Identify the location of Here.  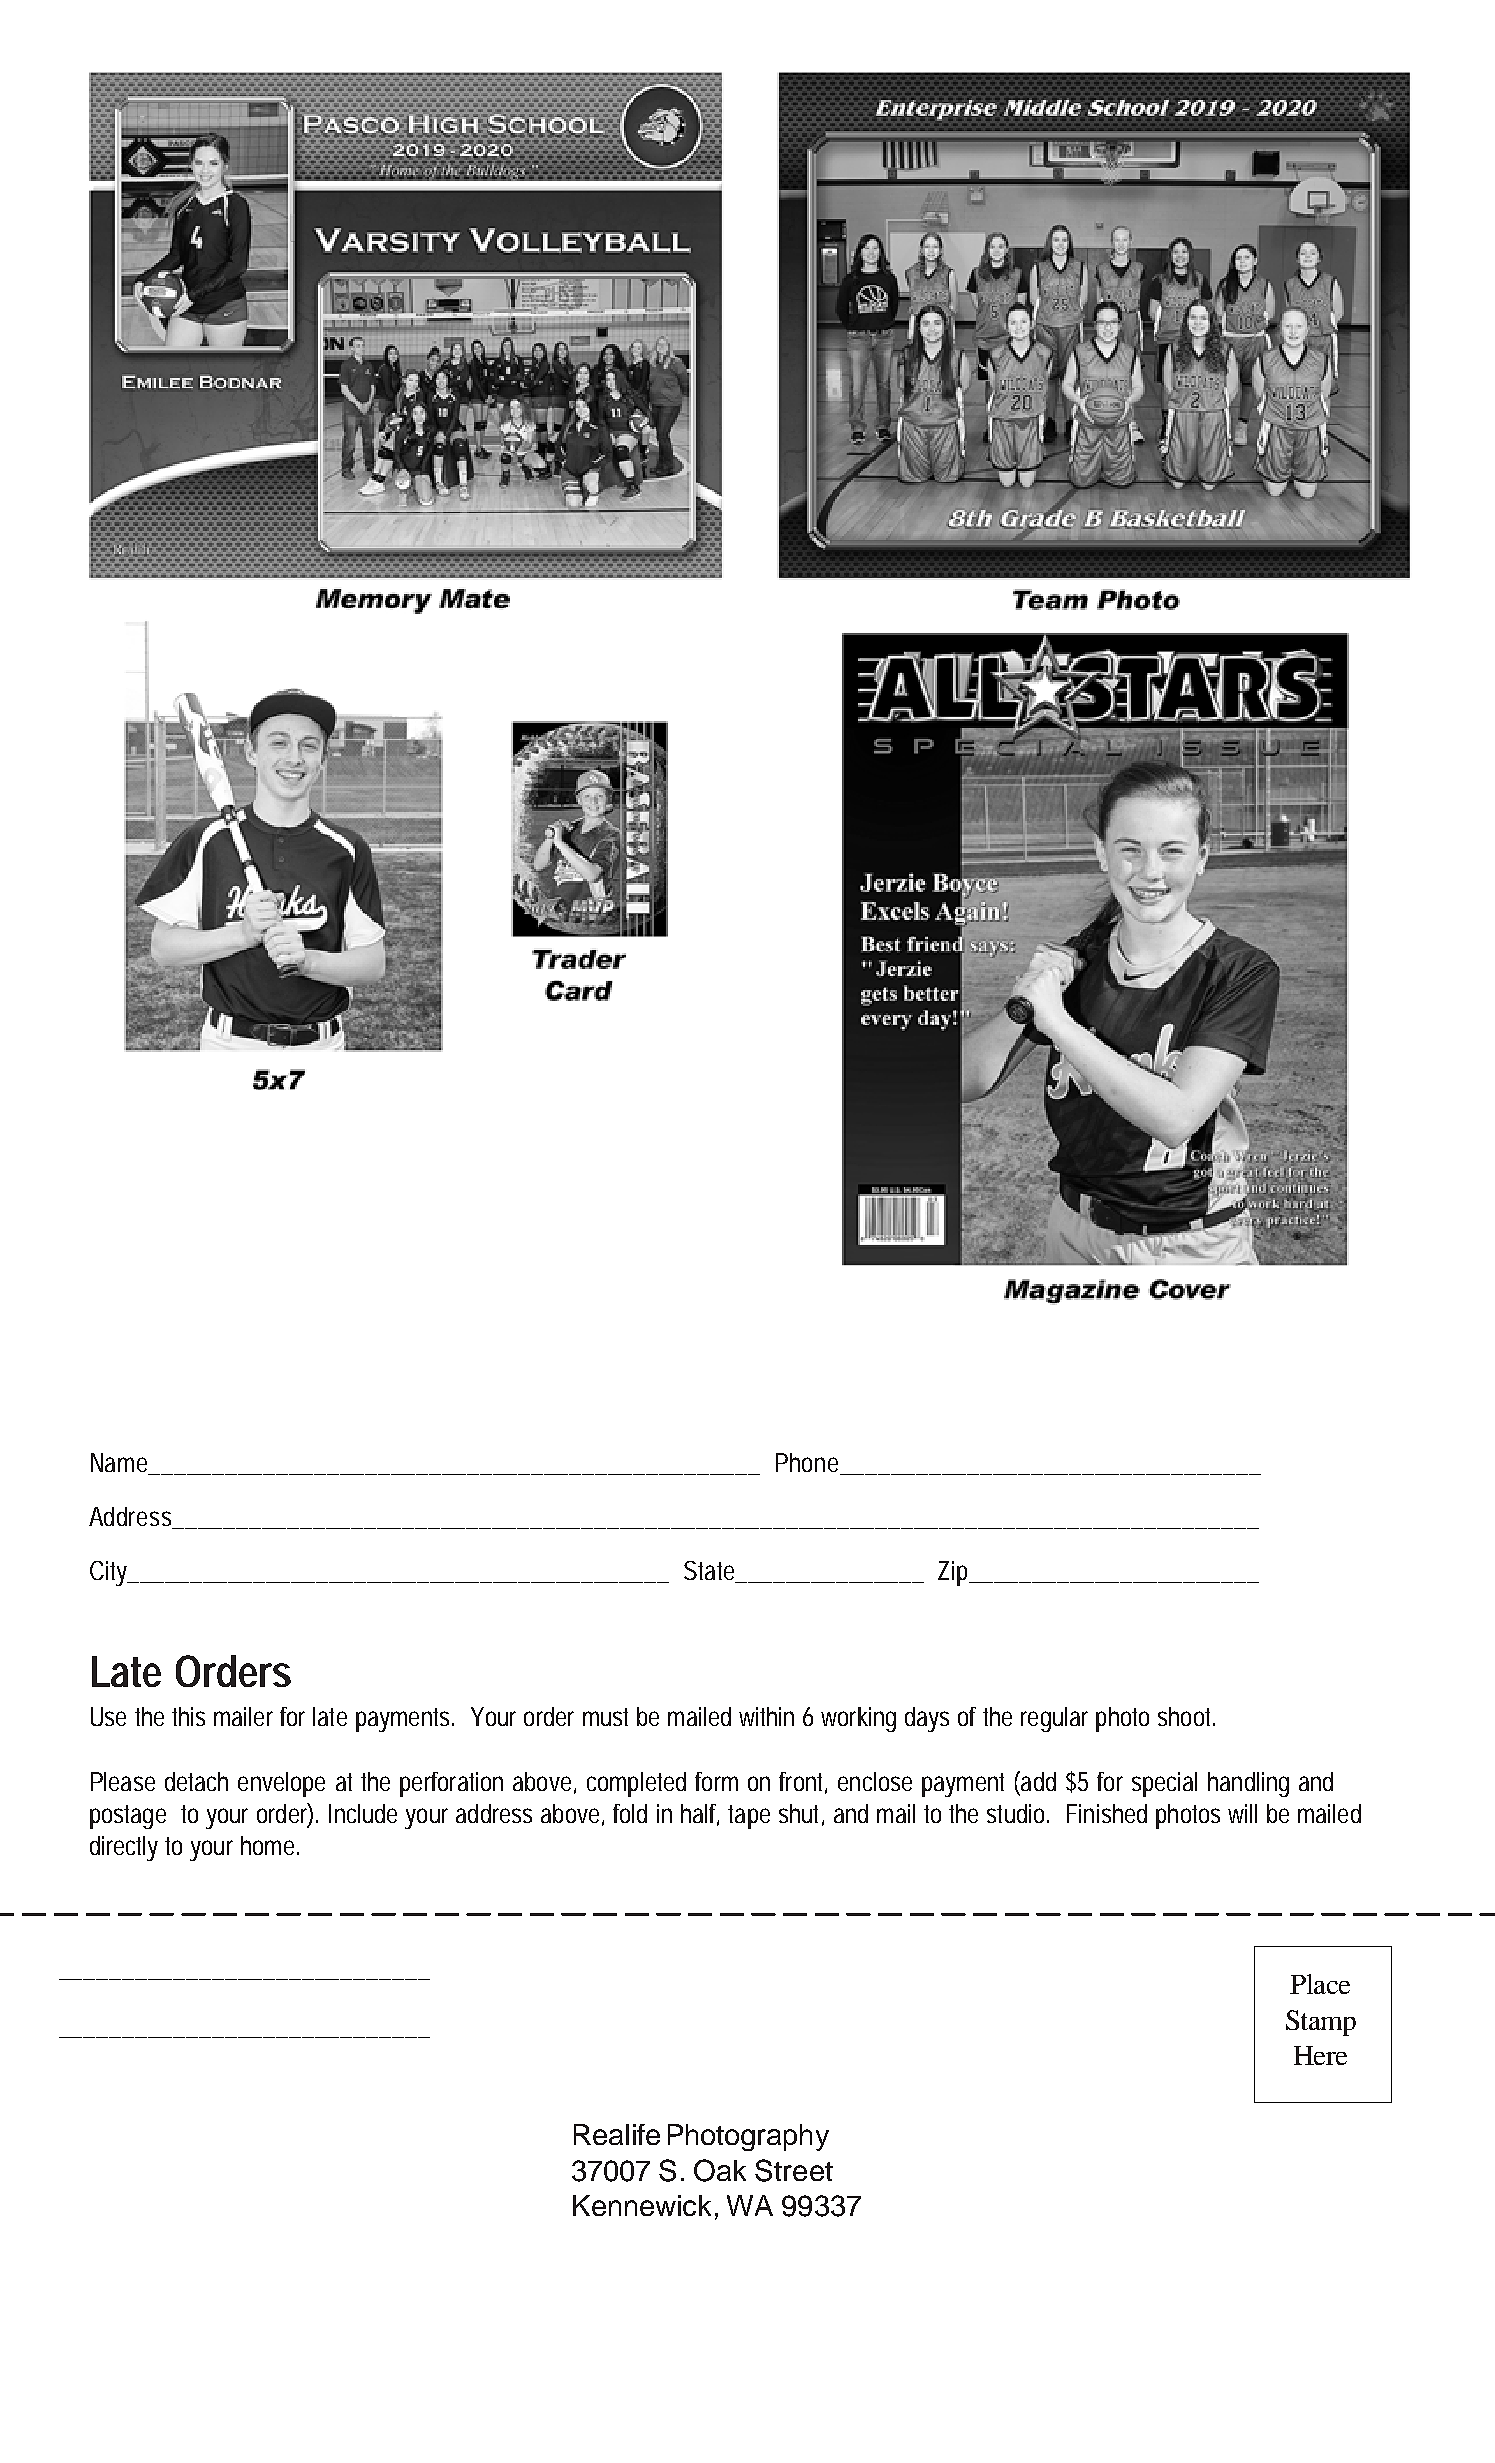
(1320, 2055).
